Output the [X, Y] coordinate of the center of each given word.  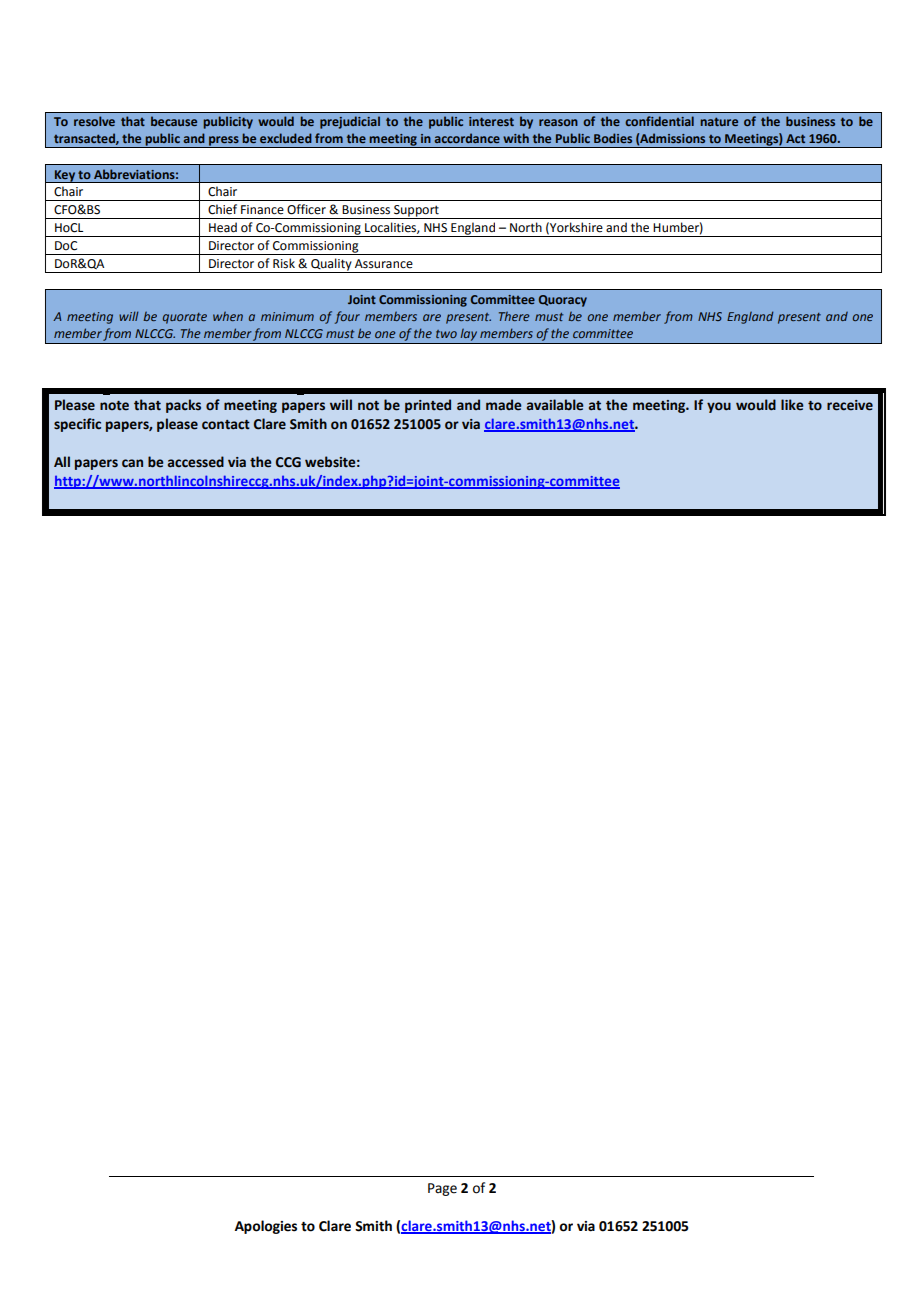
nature [719, 121]
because [174, 121]
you [719, 407]
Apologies [266, 1227]
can [132, 463]
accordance [467, 138]
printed [428, 406]
